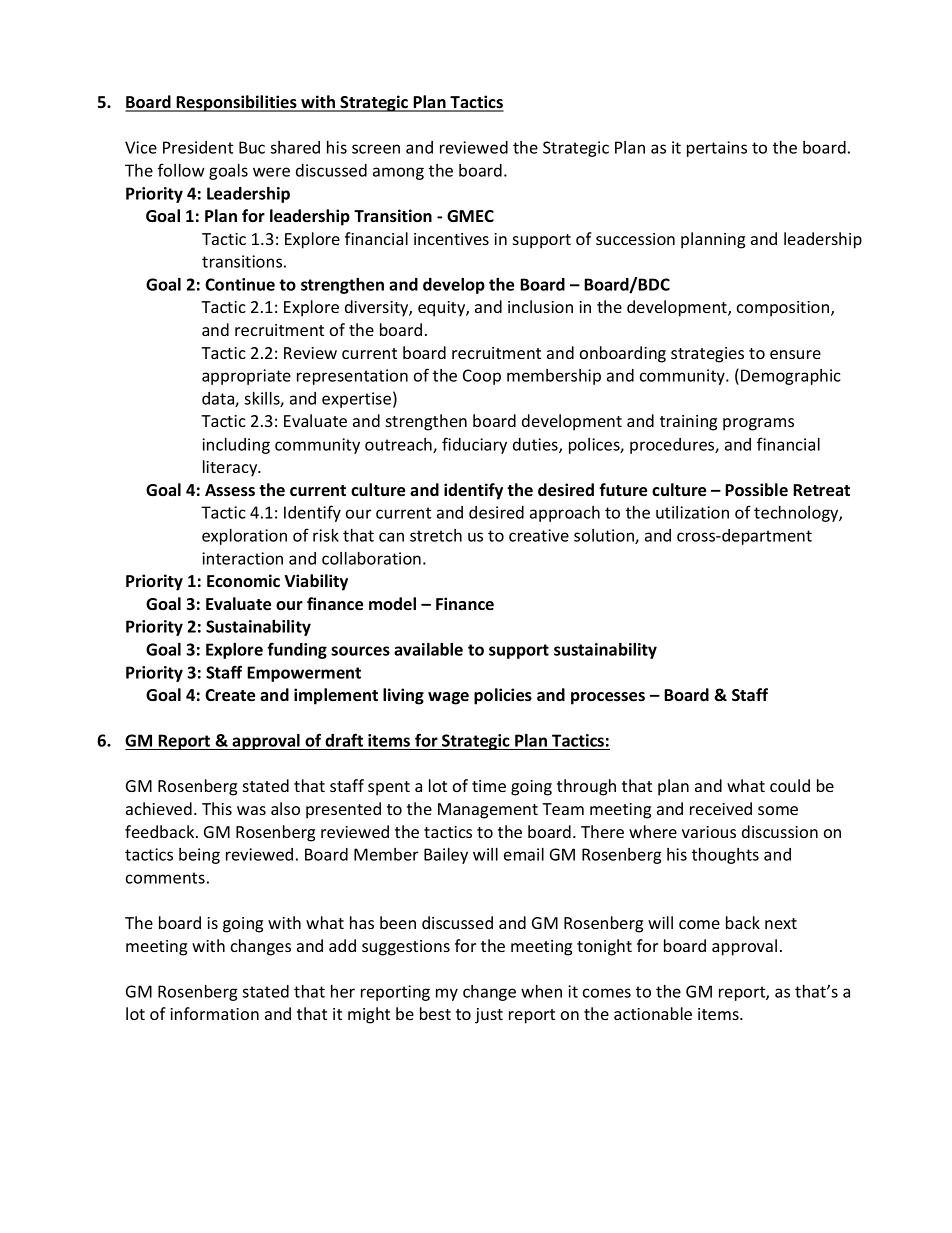 The width and height of the page is (952, 1233). I want to click on pertains, so click(717, 149).
